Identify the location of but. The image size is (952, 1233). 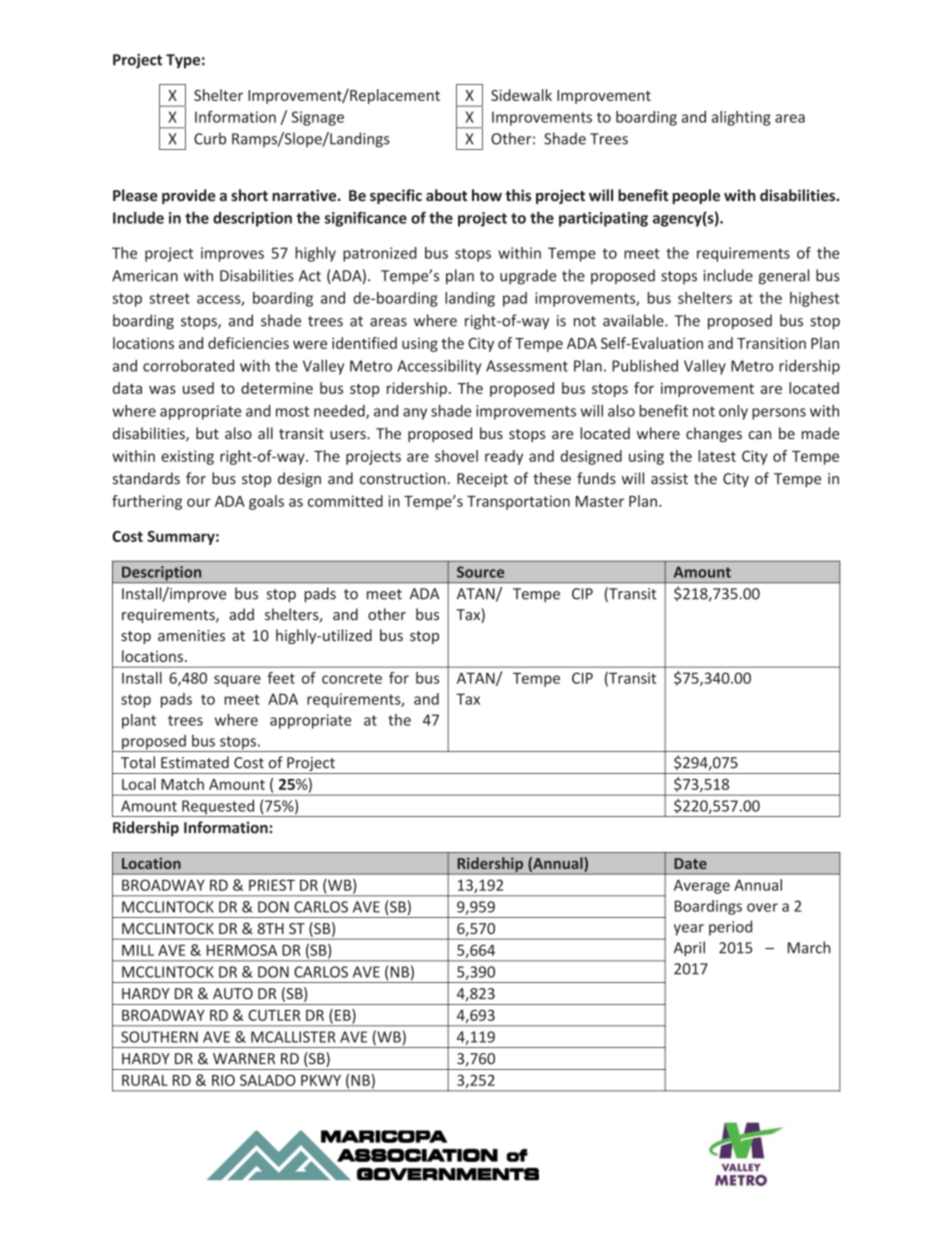
(207, 433).
